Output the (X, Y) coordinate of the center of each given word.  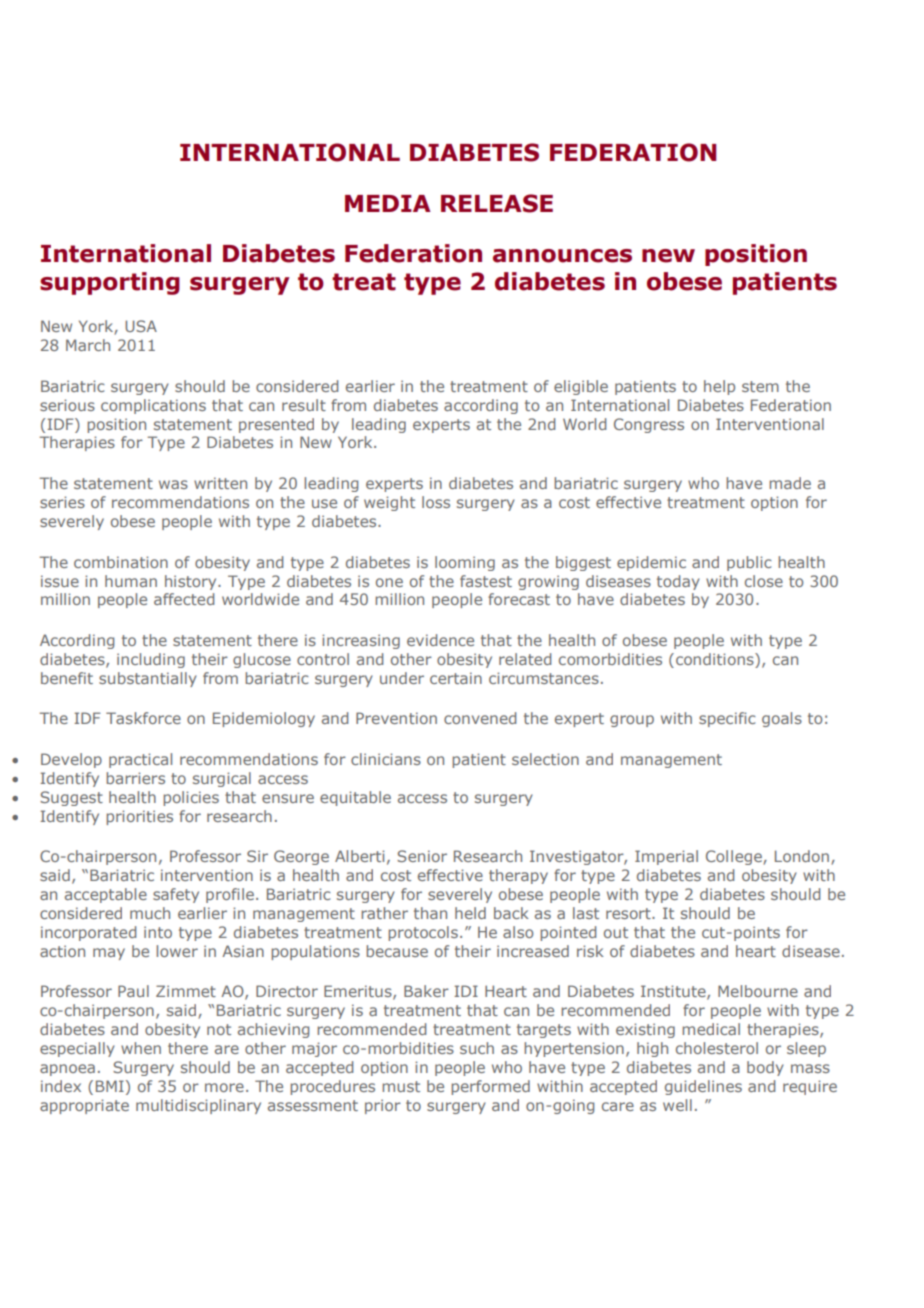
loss (436, 502)
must (401, 1086)
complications (153, 406)
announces (562, 256)
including (151, 660)
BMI (110, 1086)
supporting (110, 283)
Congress (649, 425)
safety (176, 895)
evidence (440, 640)
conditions (716, 660)
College (735, 857)
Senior (422, 856)
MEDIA (388, 203)
